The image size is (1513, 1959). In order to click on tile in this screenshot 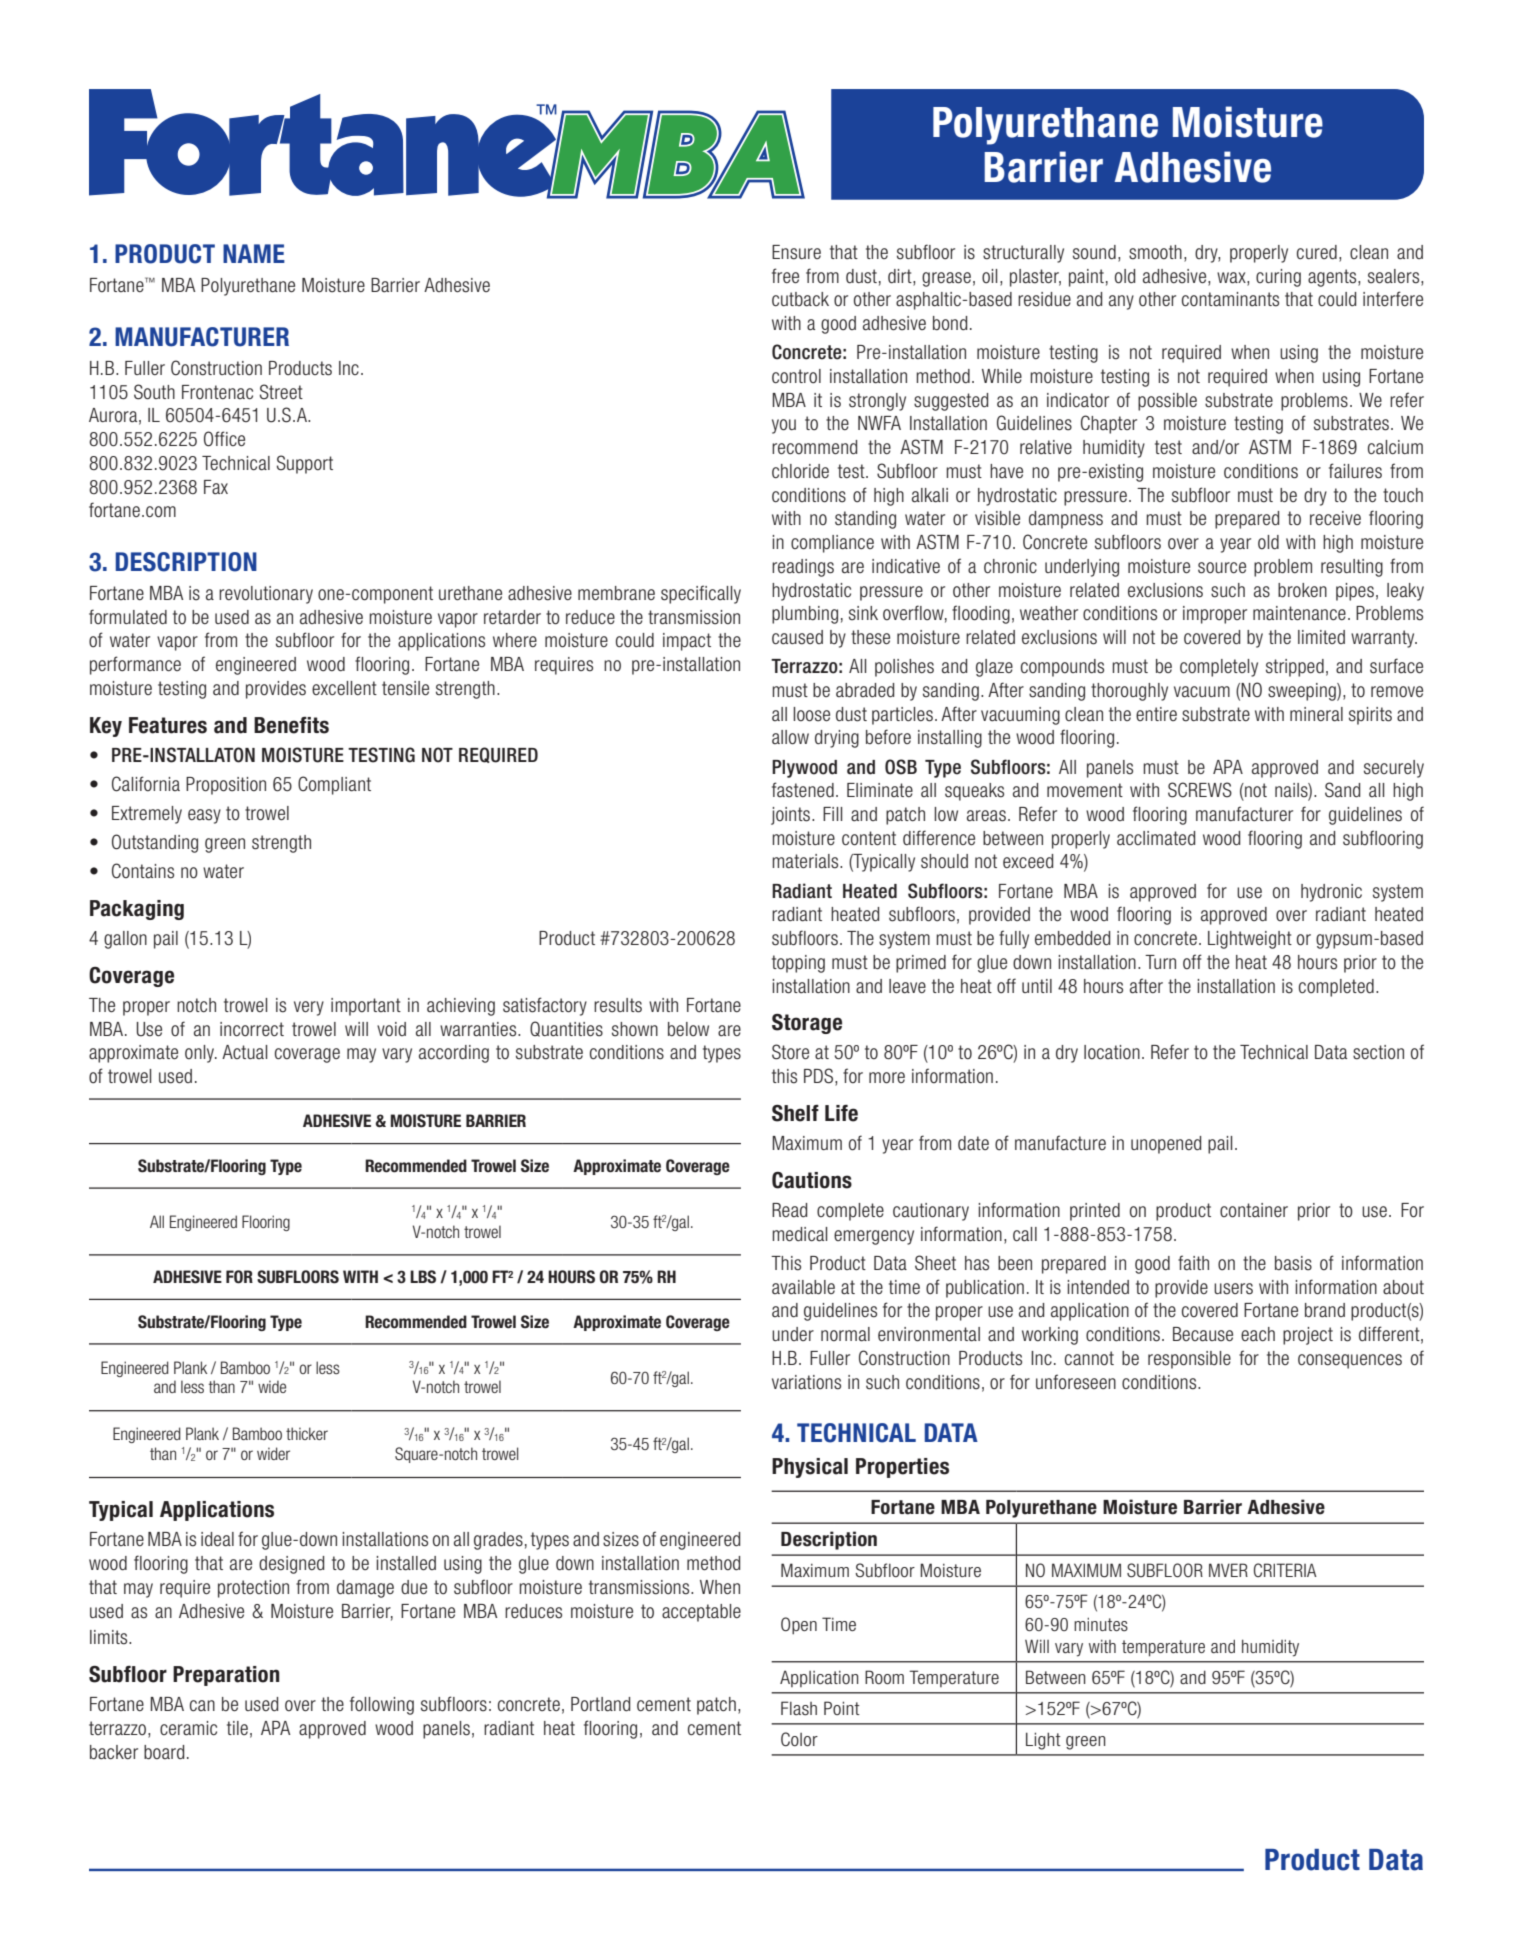, I will do `click(237, 1728)`.
